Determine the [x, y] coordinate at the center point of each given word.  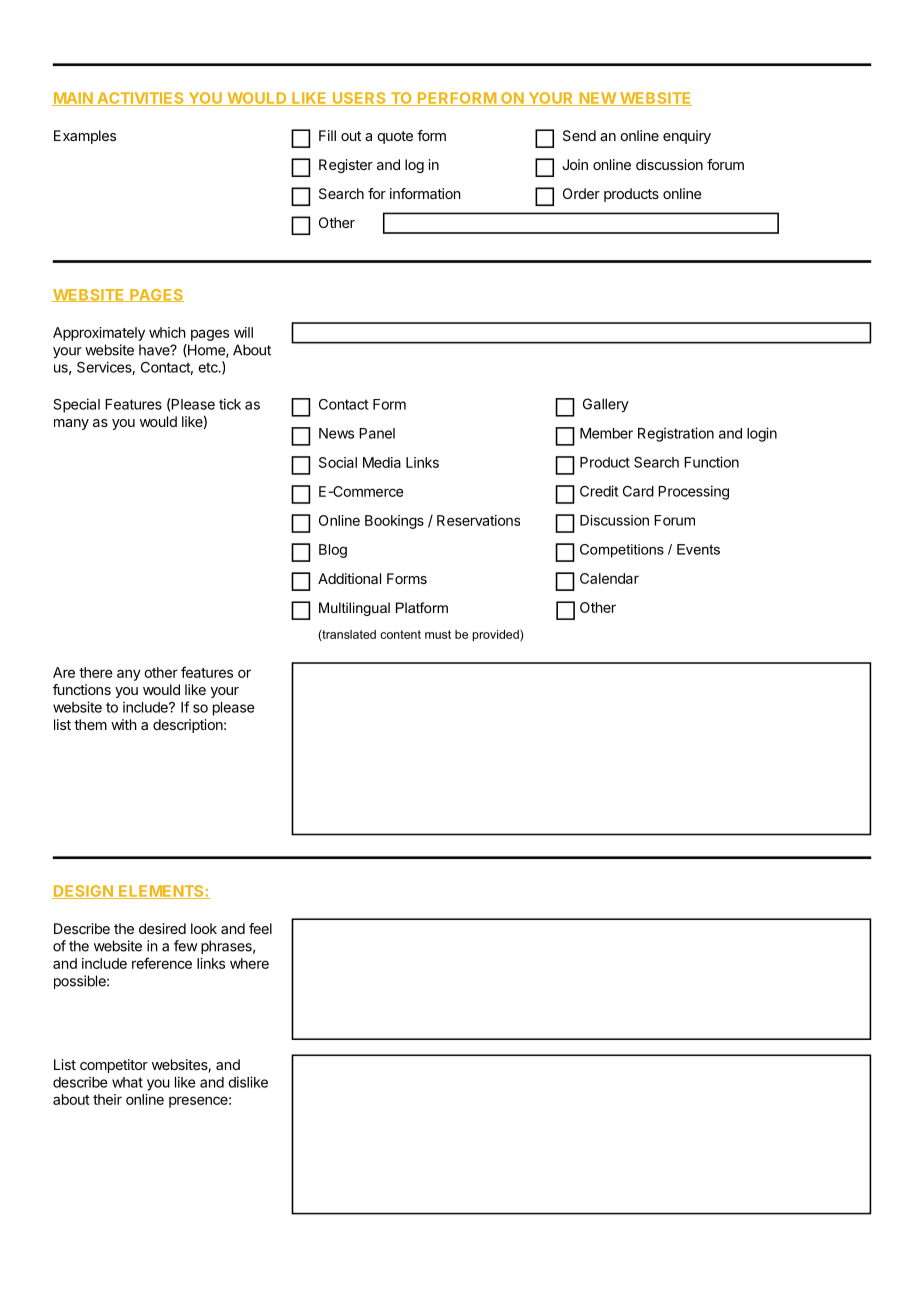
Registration [676, 434]
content [400, 634]
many [71, 424]
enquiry [687, 137]
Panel [377, 433]
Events [698, 549]
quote [395, 137]
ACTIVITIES [140, 99]
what [127, 1082]
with [124, 724]
